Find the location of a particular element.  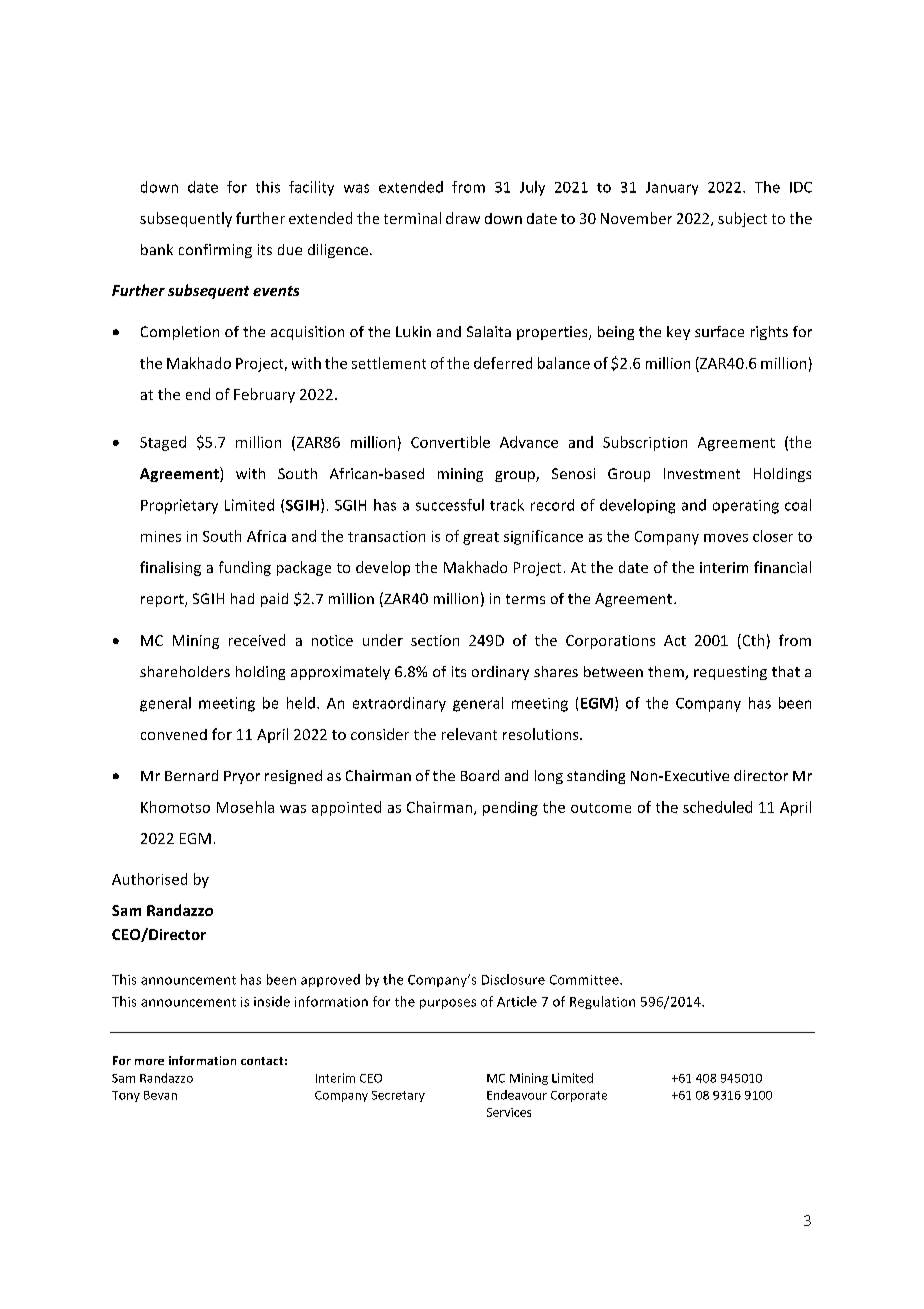

confirming is located at coordinates (215, 251).
